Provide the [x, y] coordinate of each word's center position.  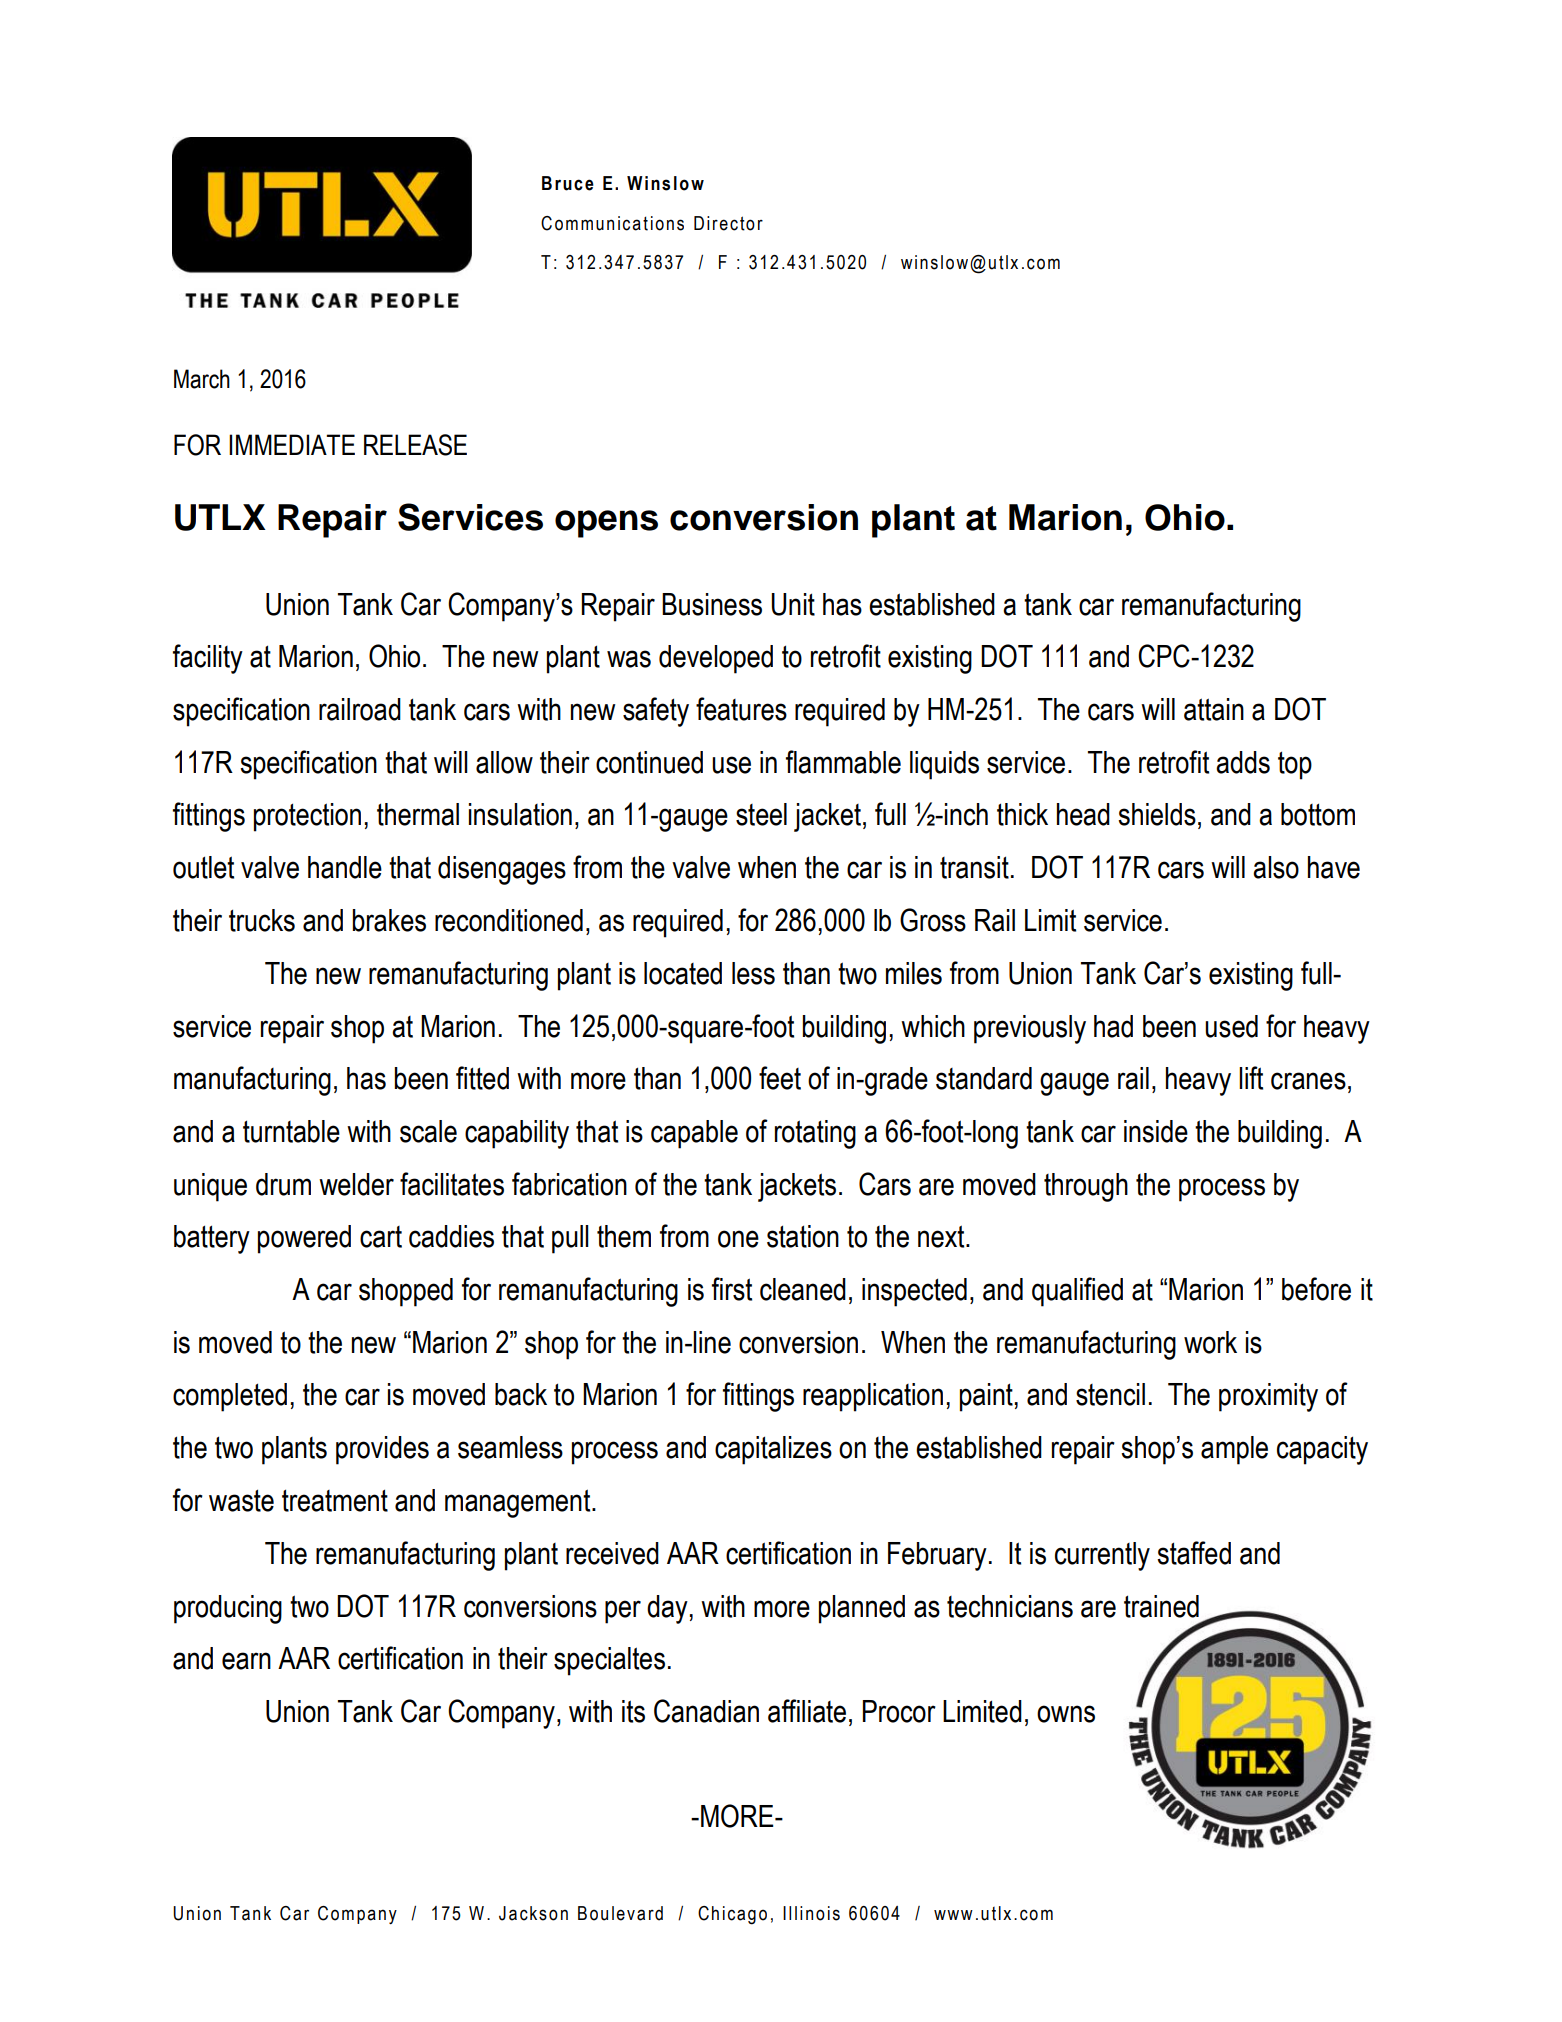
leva [628, 1913]
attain [1214, 709]
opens [606, 524]
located [683, 973]
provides [382, 1450]
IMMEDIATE [292, 444]
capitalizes [773, 1450]
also [1276, 867]
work [1210, 1342]
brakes [389, 920]
